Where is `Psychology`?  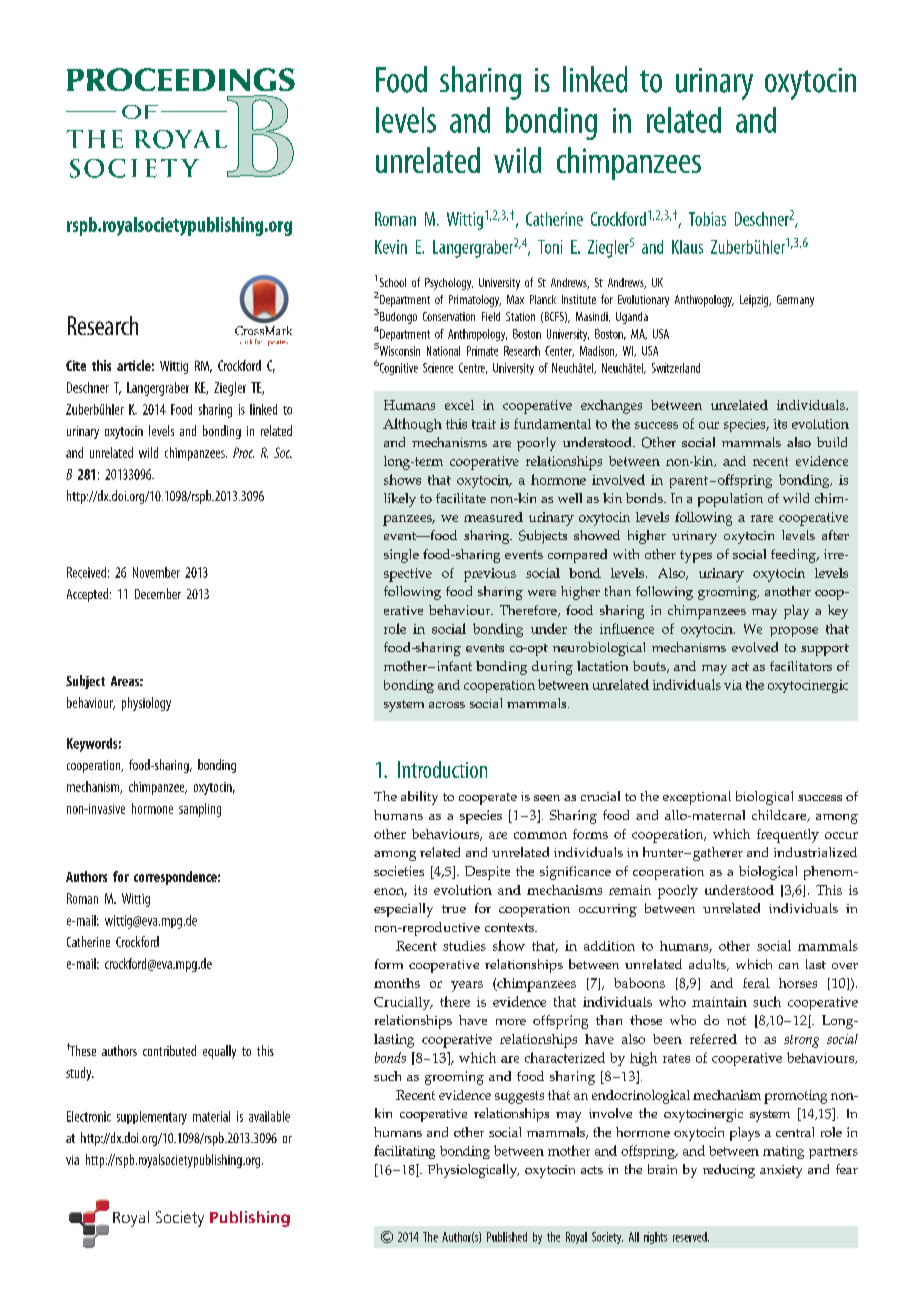 Psychology is located at coordinates (449, 284).
